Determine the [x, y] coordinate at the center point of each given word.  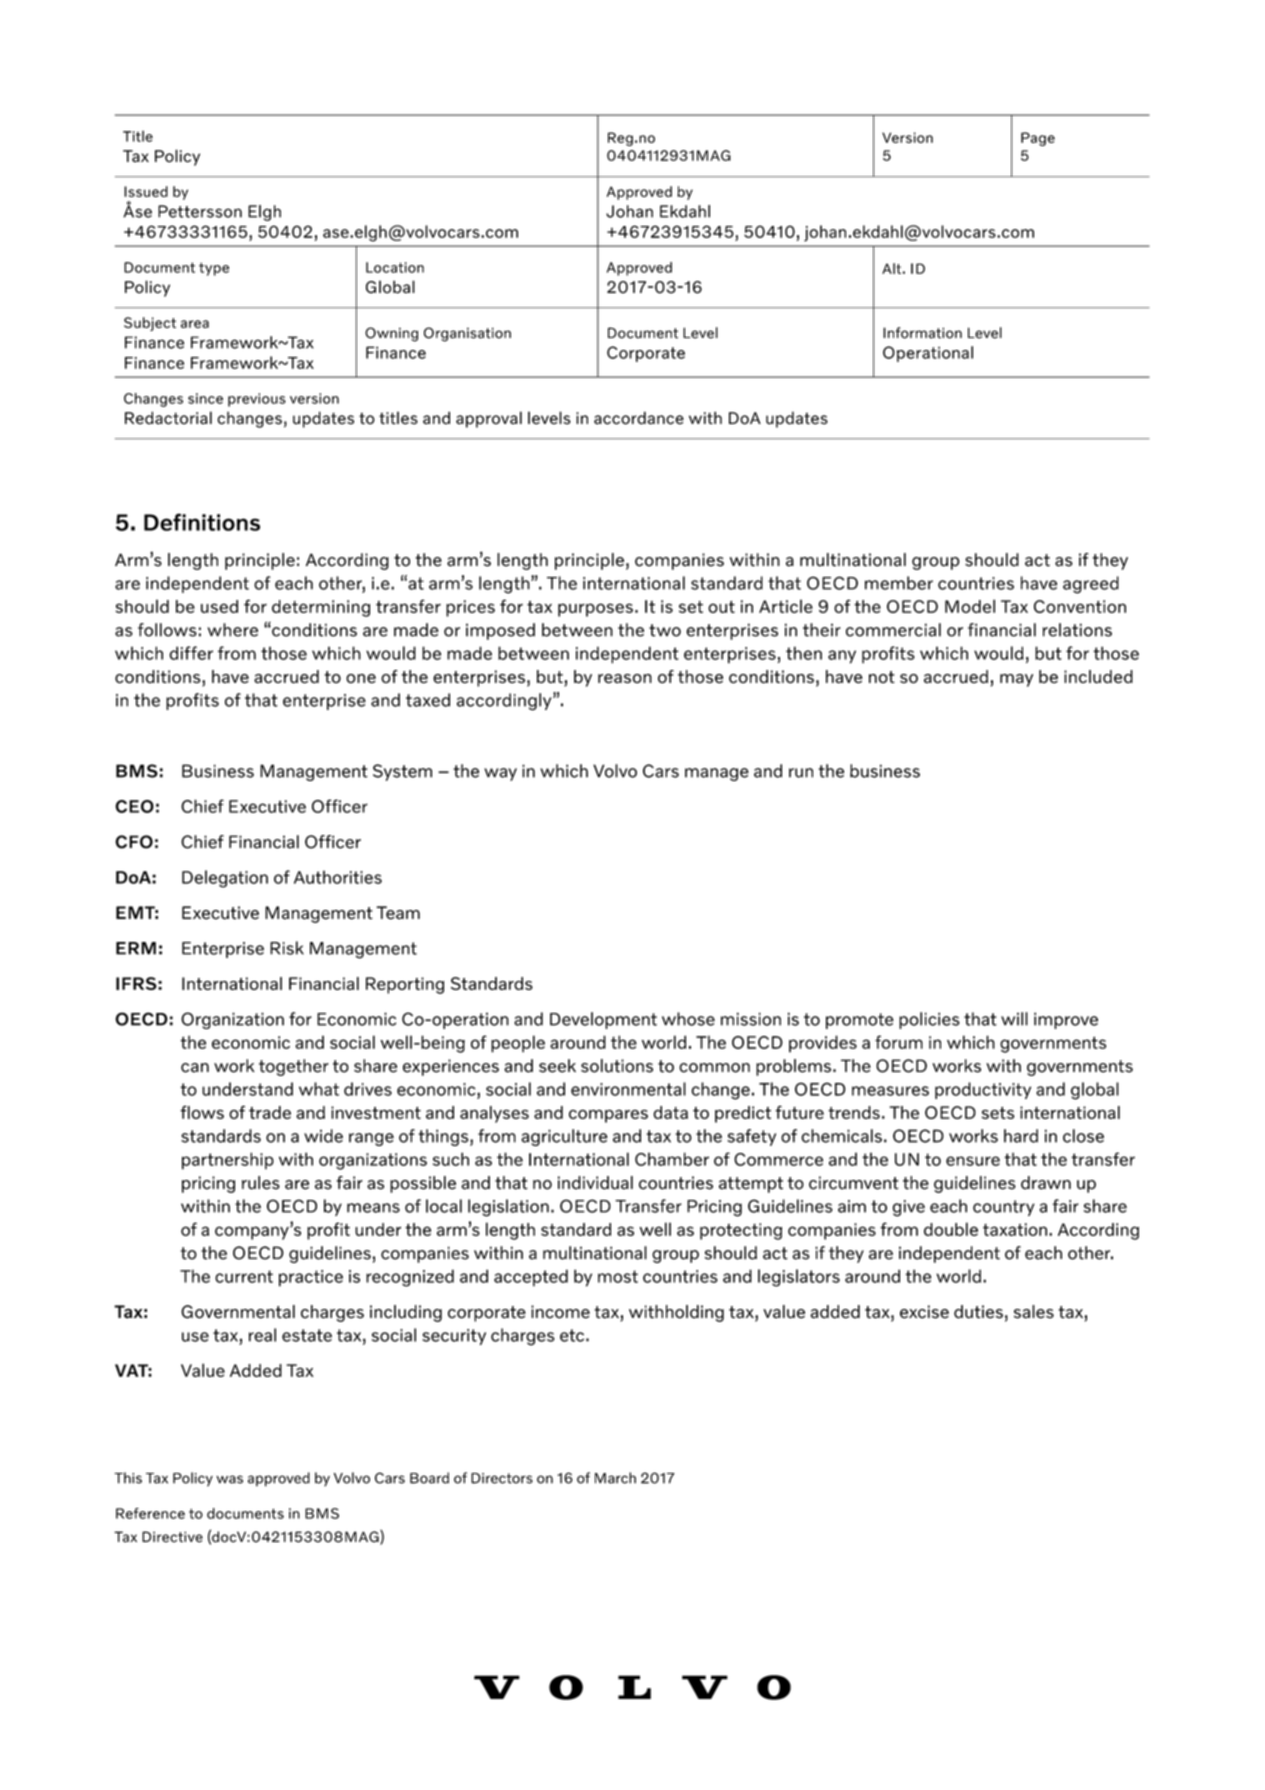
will [1014, 1019]
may [1016, 680]
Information [922, 333]
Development [603, 1020]
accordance [639, 418]
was [229, 1479]
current [244, 1276]
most [618, 1276]
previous [257, 400]
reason [625, 679]
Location [395, 267]
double [951, 1229]
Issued [146, 191]
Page [1038, 139]
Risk [287, 948]
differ [191, 653]
